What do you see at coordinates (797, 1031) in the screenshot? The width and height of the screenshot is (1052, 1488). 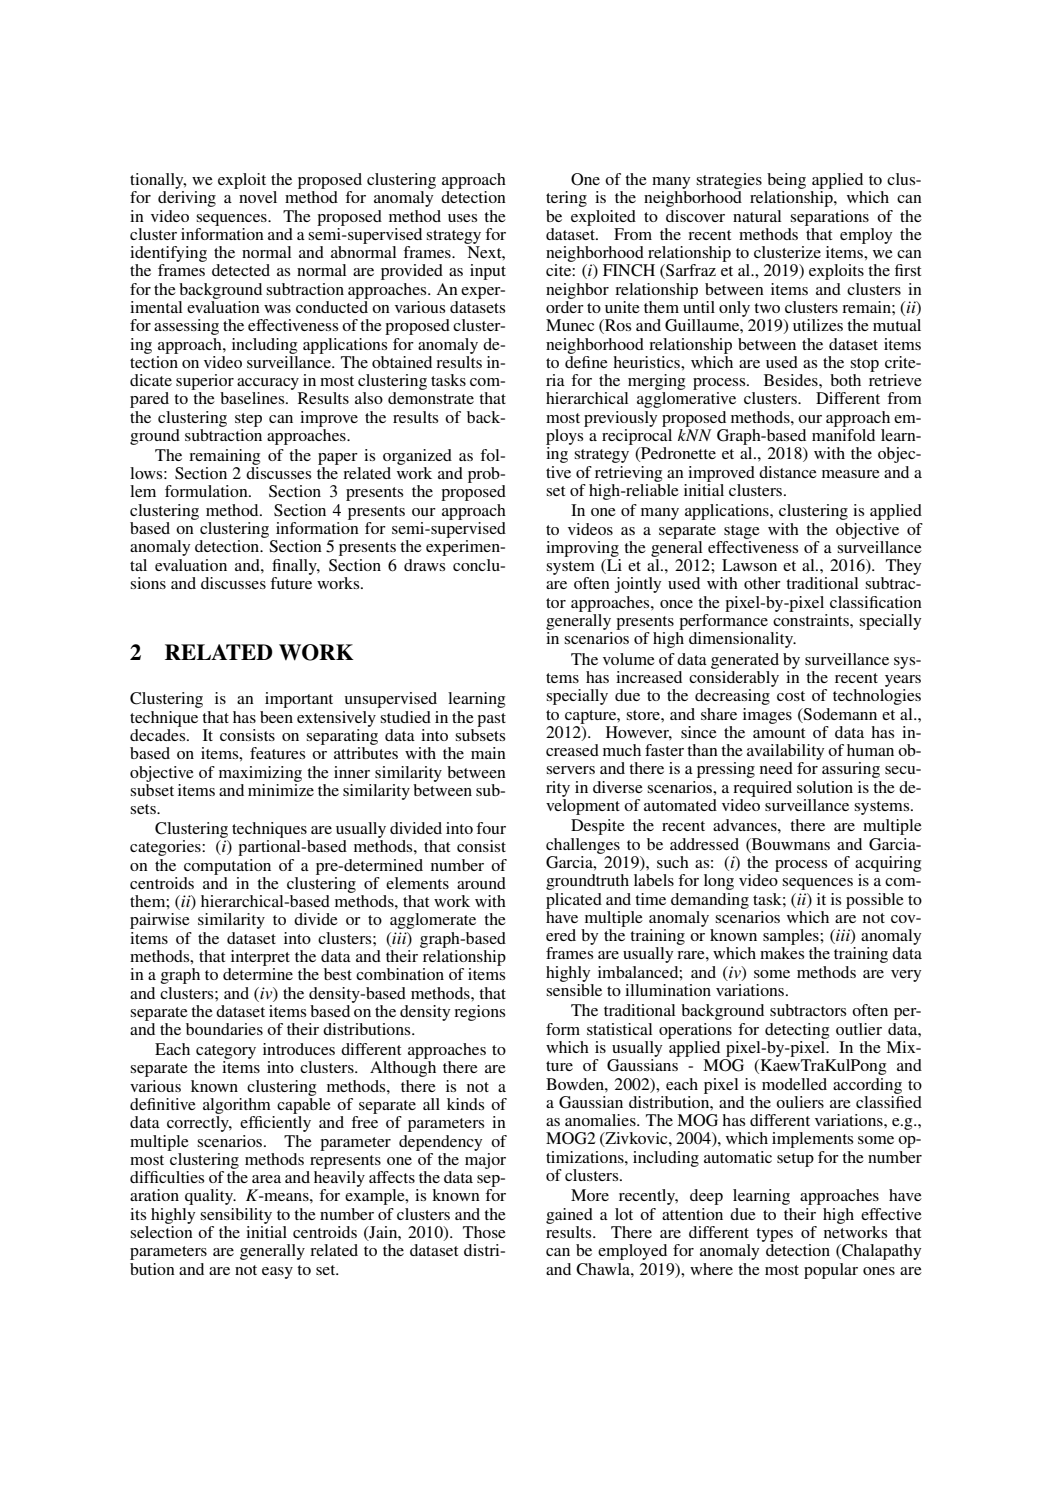 I see `detecting` at bounding box center [797, 1031].
